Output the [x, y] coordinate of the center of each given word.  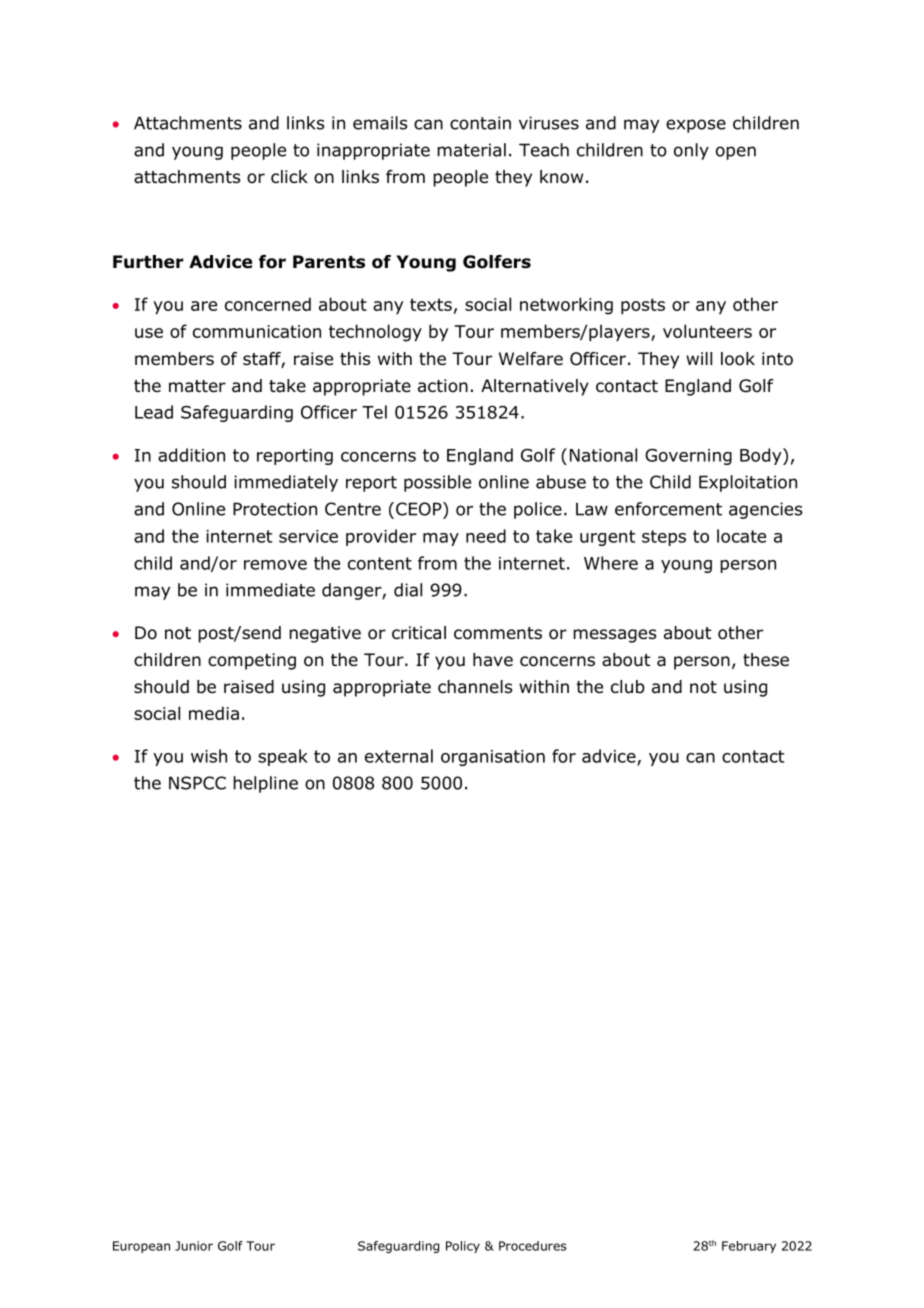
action [443, 386]
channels [475, 687]
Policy [463, 1247]
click [289, 176]
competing [252, 661]
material [471, 150]
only [691, 151]
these [766, 659]
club [628, 687]
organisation [493, 758]
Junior [194, 1246]
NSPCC [197, 783]
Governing [688, 457]
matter [197, 386]
